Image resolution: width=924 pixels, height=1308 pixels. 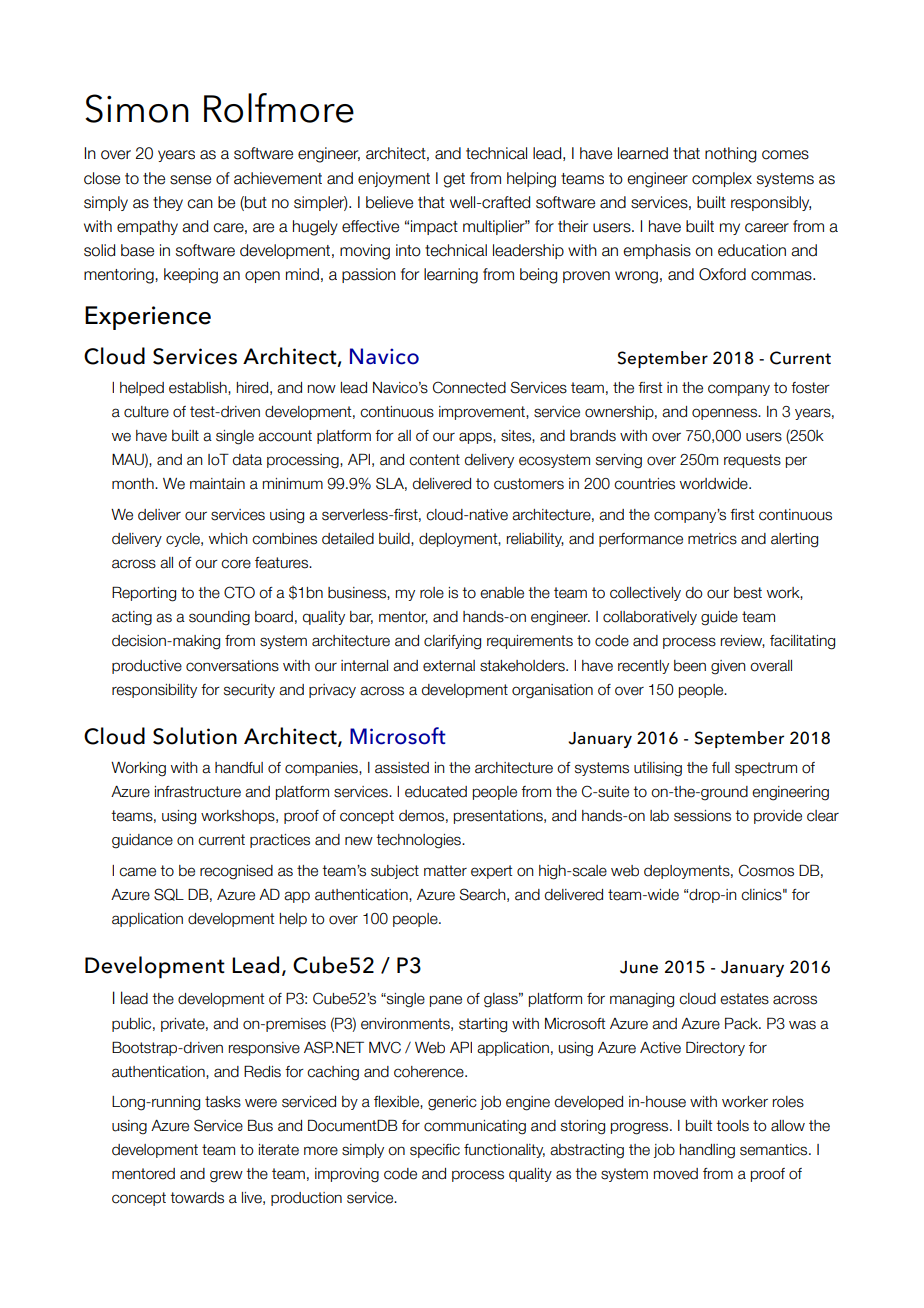 What do you see at coordinates (190, 180) in the screenshot?
I see `sense` at bounding box center [190, 180].
